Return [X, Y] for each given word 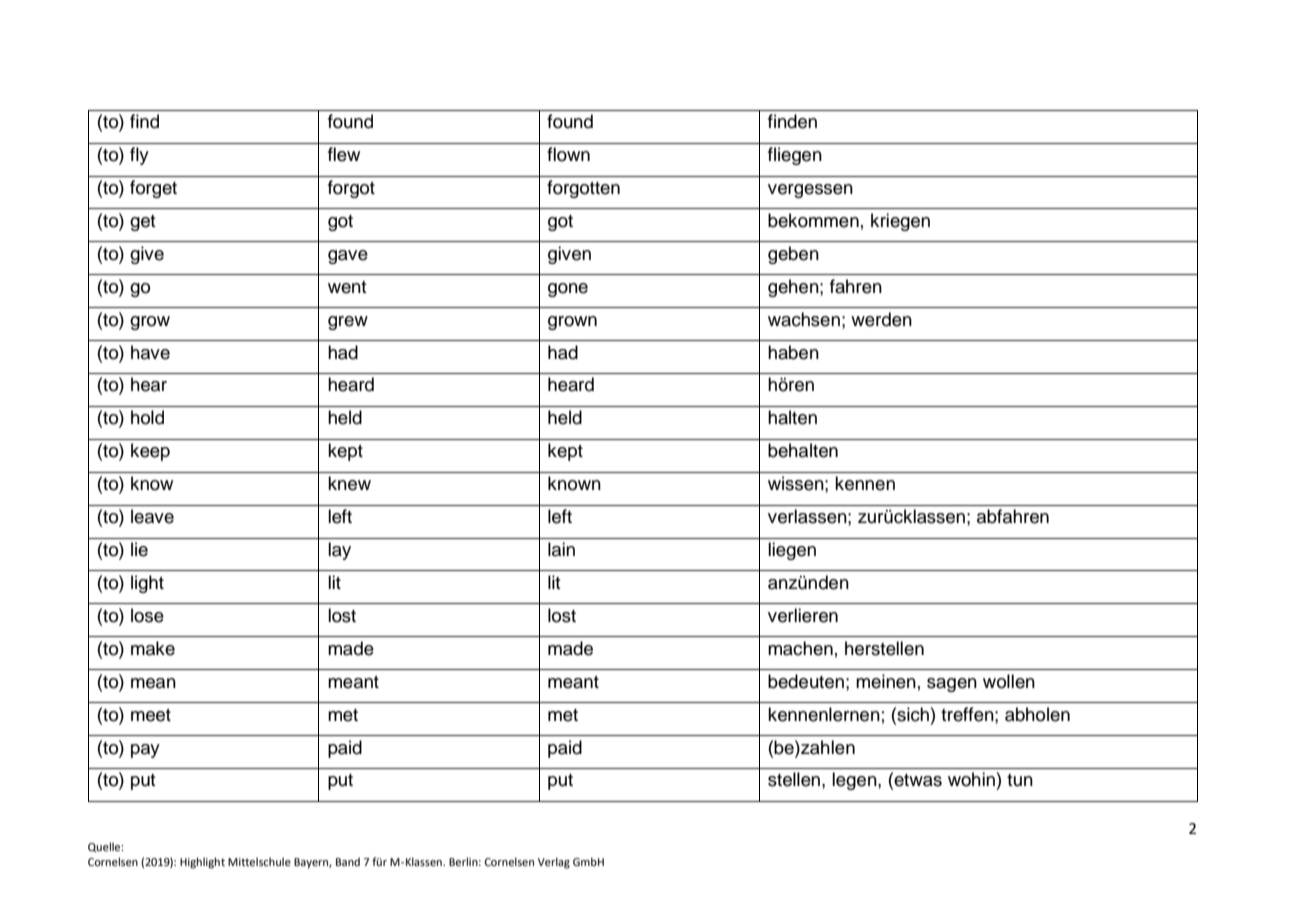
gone [568, 290]
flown [568, 154]
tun [1020, 780]
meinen [886, 681]
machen [800, 648]
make [153, 648]
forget [153, 189]
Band [348, 861]
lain [561, 549]
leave [152, 516]
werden [881, 319]
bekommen [813, 220]
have [150, 352]
